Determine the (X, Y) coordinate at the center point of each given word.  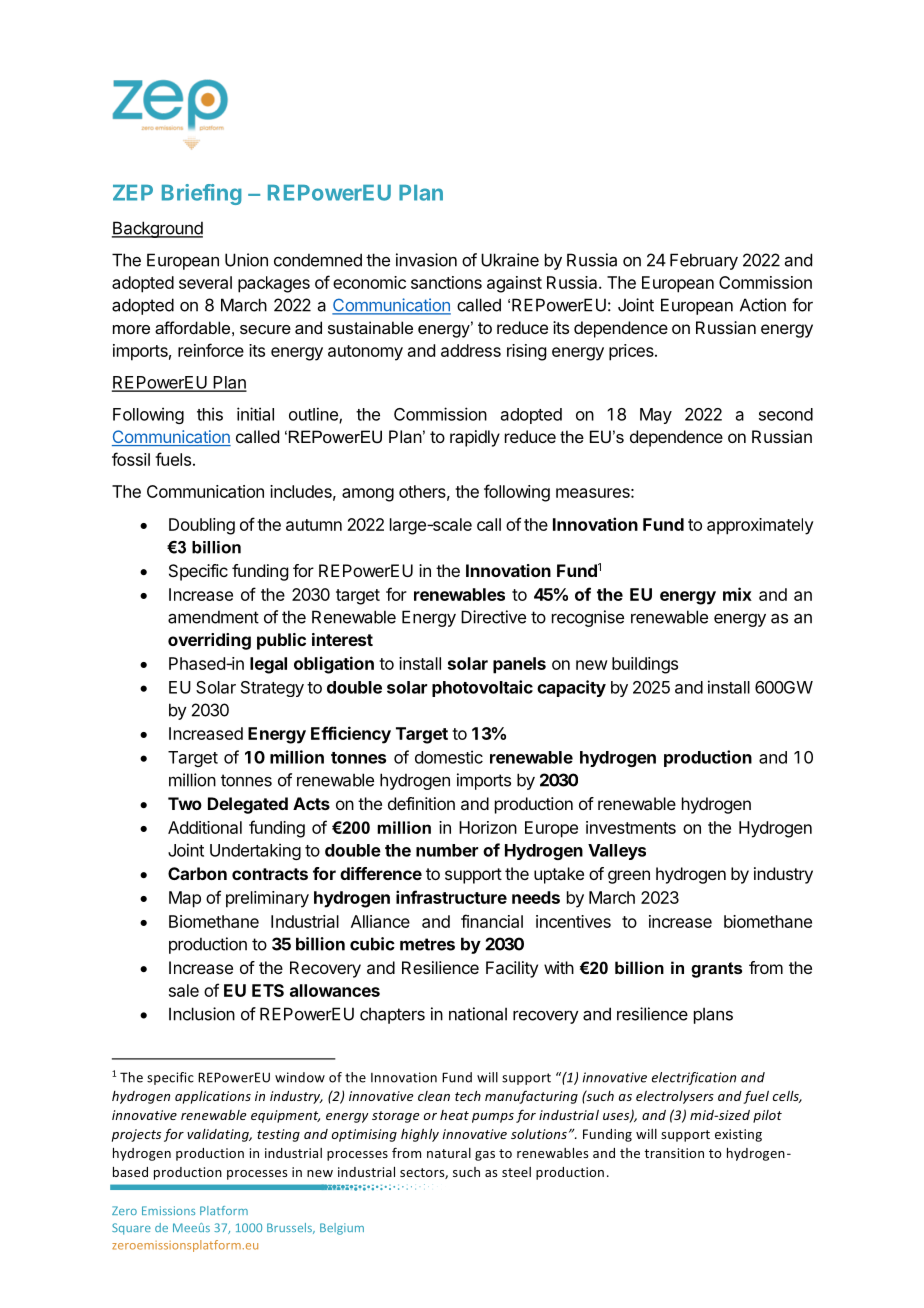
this (210, 414)
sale (184, 990)
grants (716, 970)
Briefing (202, 194)
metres (427, 944)
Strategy (272, 689)
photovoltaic (482, 688)
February (704, 261)
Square (131, 1229)
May (656, 416)
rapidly (475, 438)
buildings (645, 665)
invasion (426, 260)
